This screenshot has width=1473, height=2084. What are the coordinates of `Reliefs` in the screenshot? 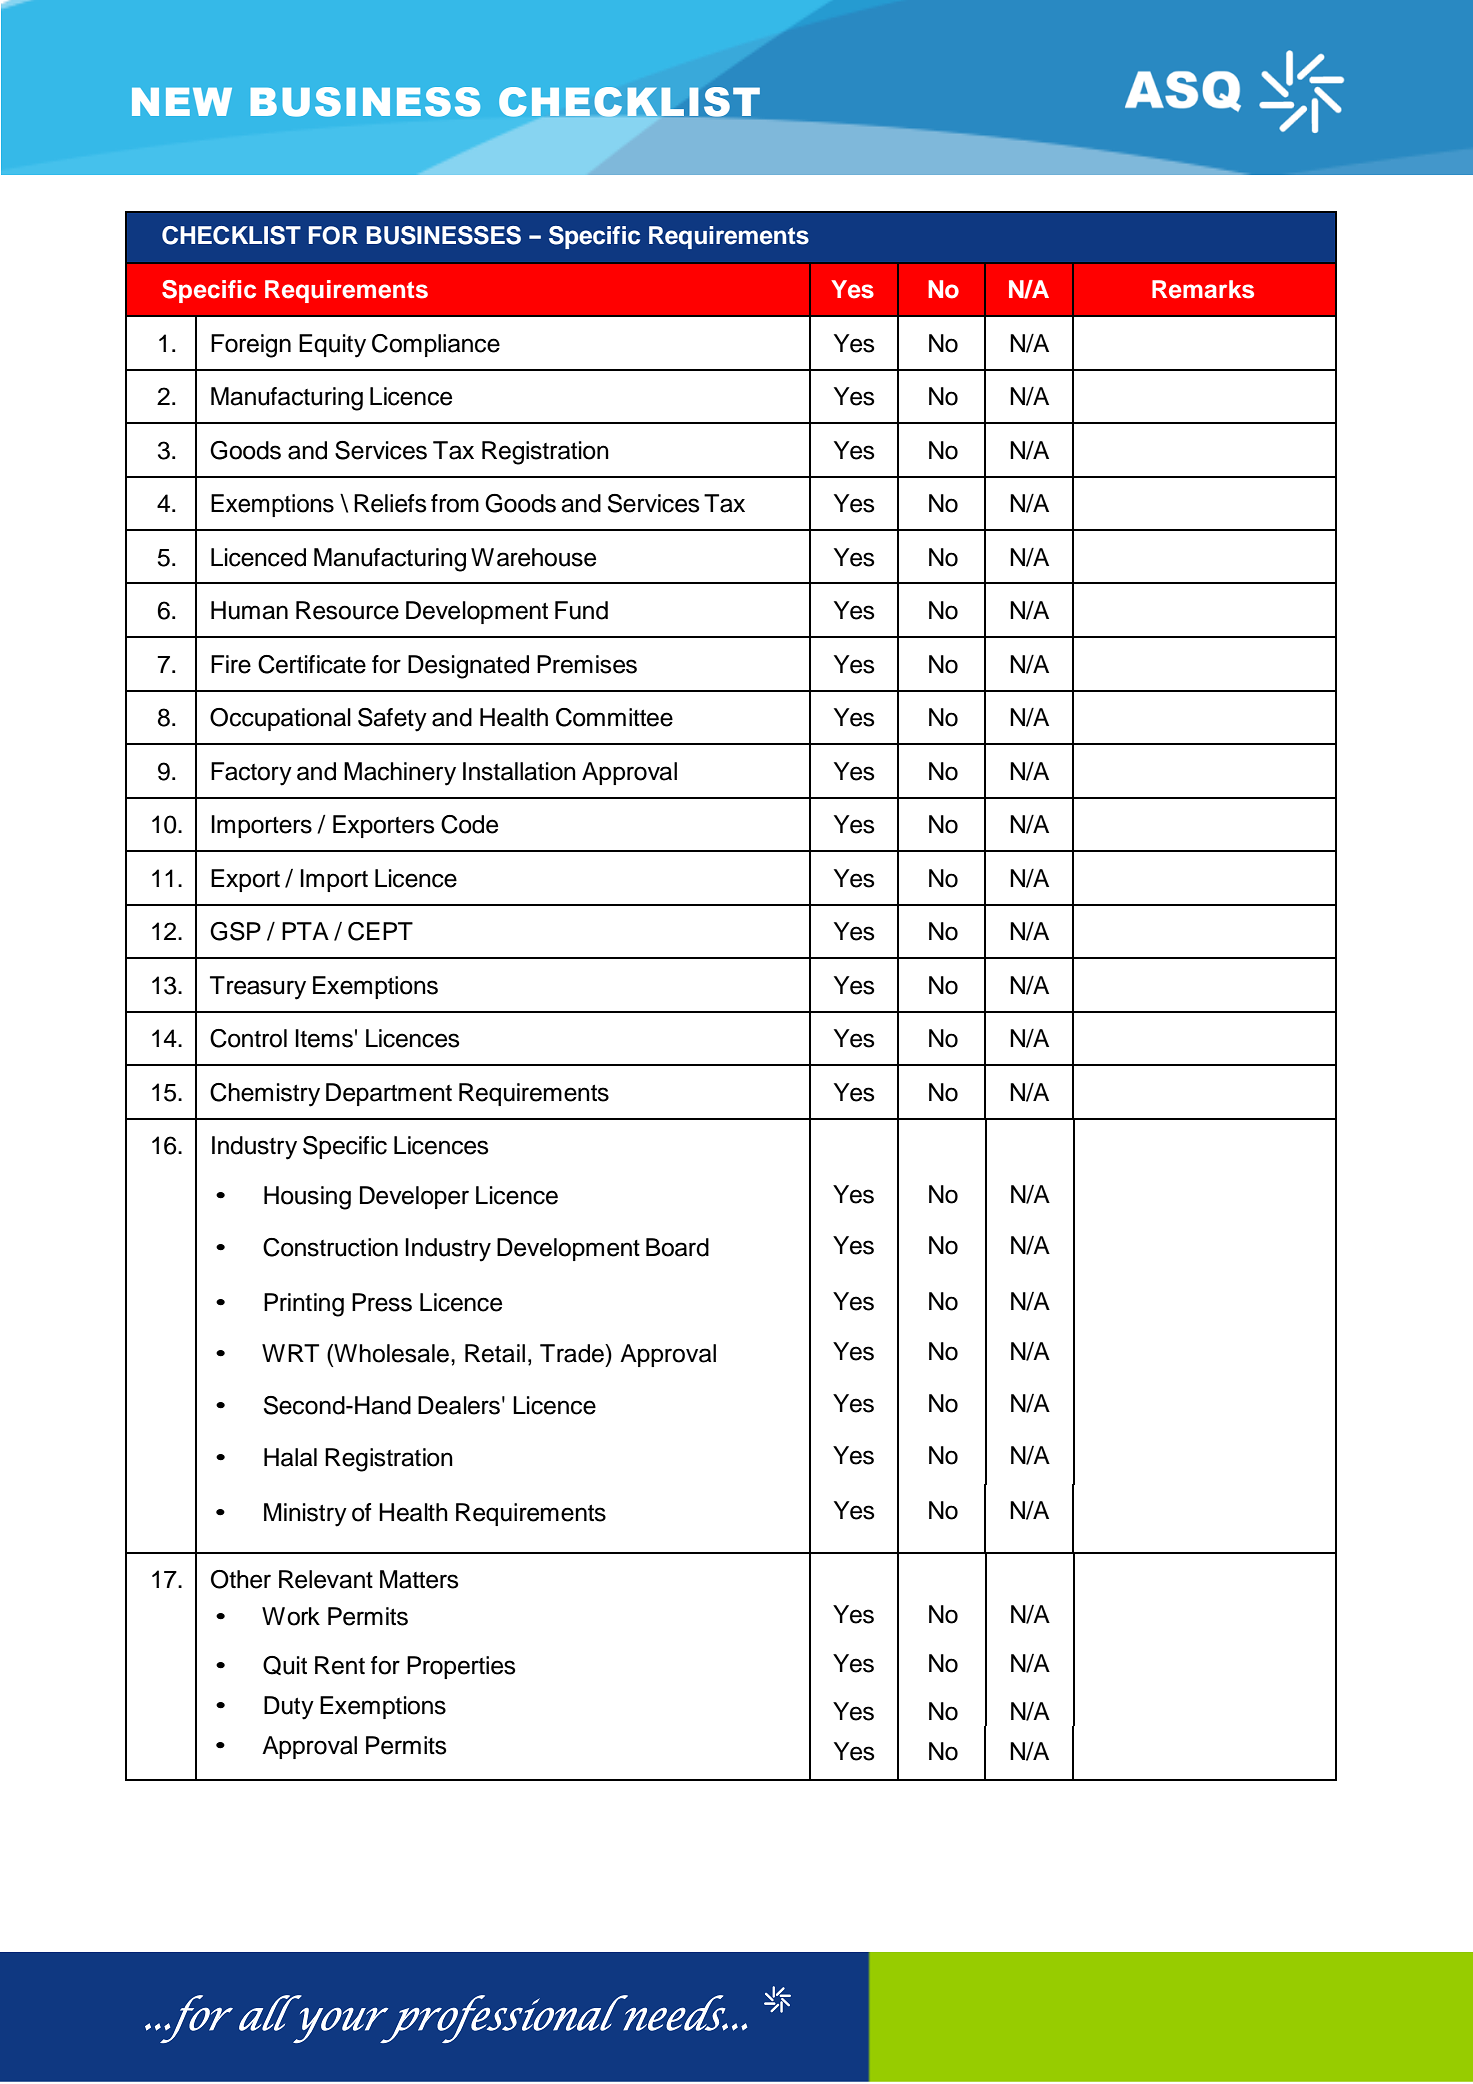 It's located at (390, 503).
